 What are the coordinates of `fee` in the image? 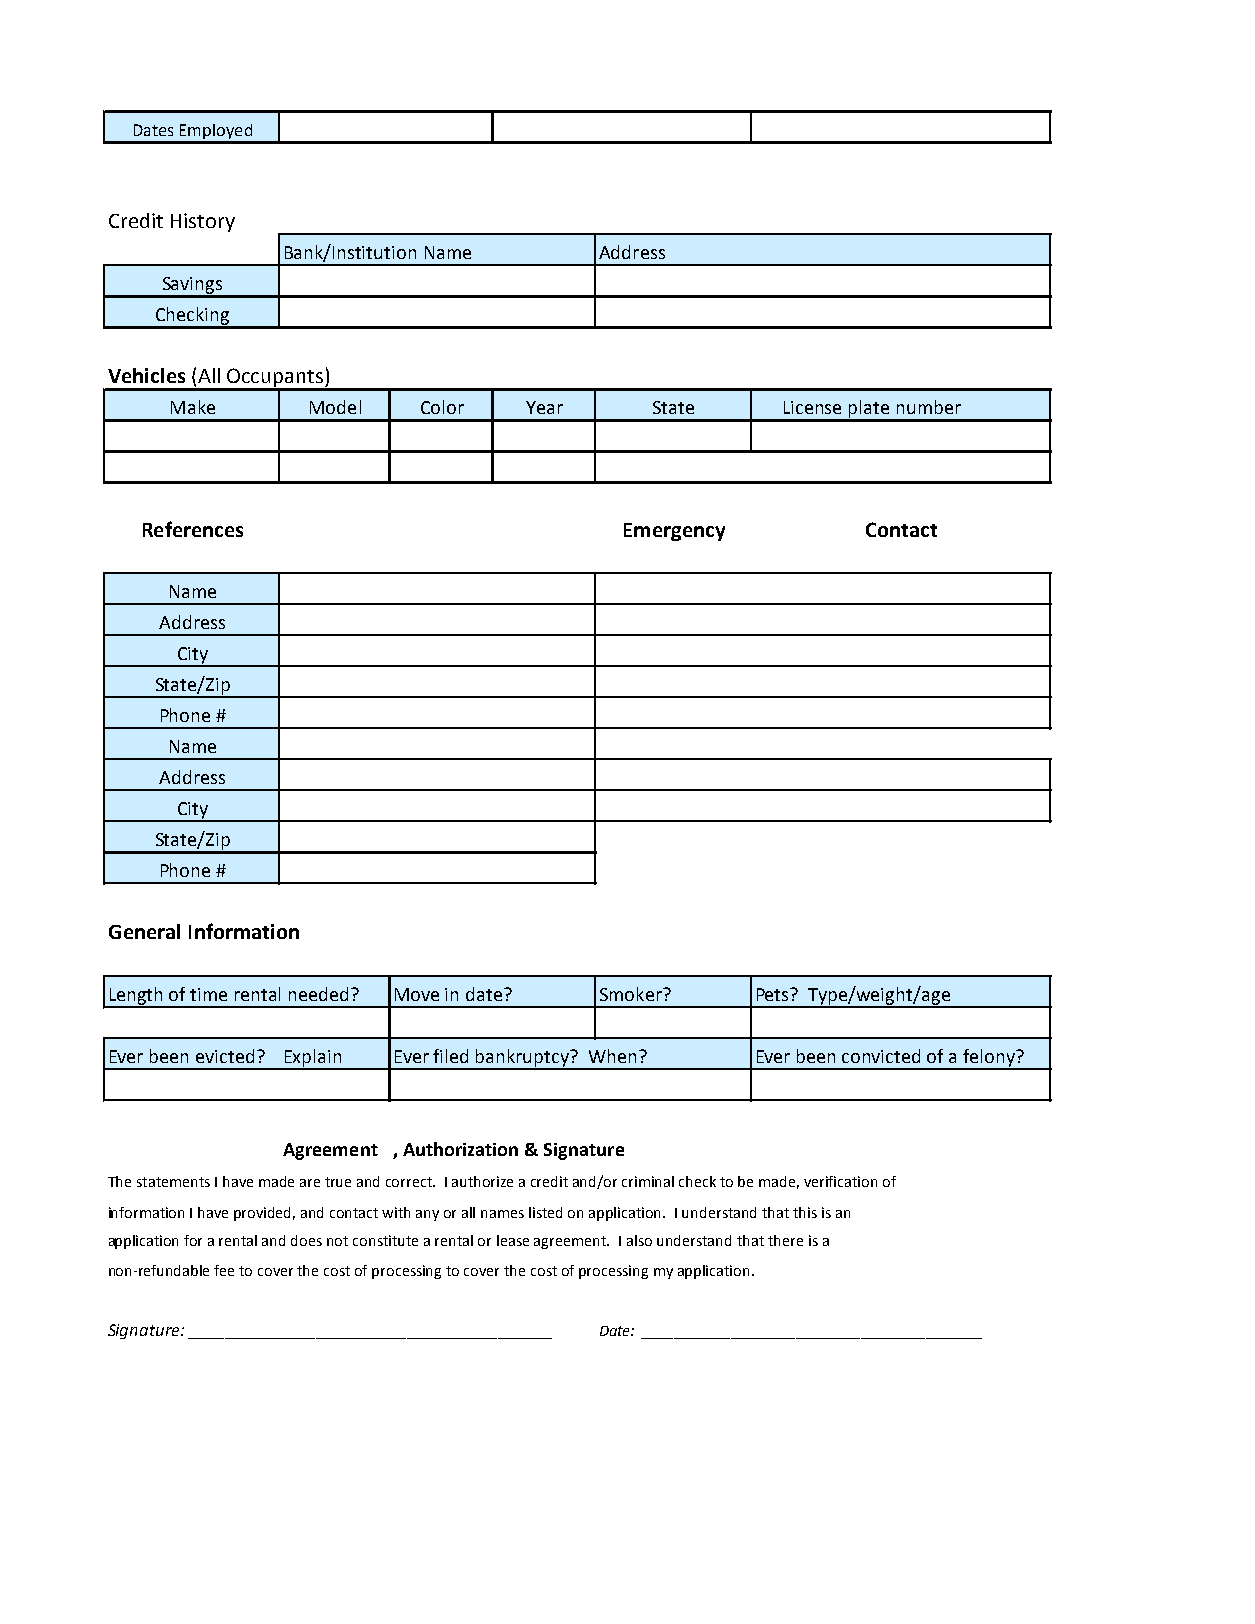 It's located at (224, 1270).
